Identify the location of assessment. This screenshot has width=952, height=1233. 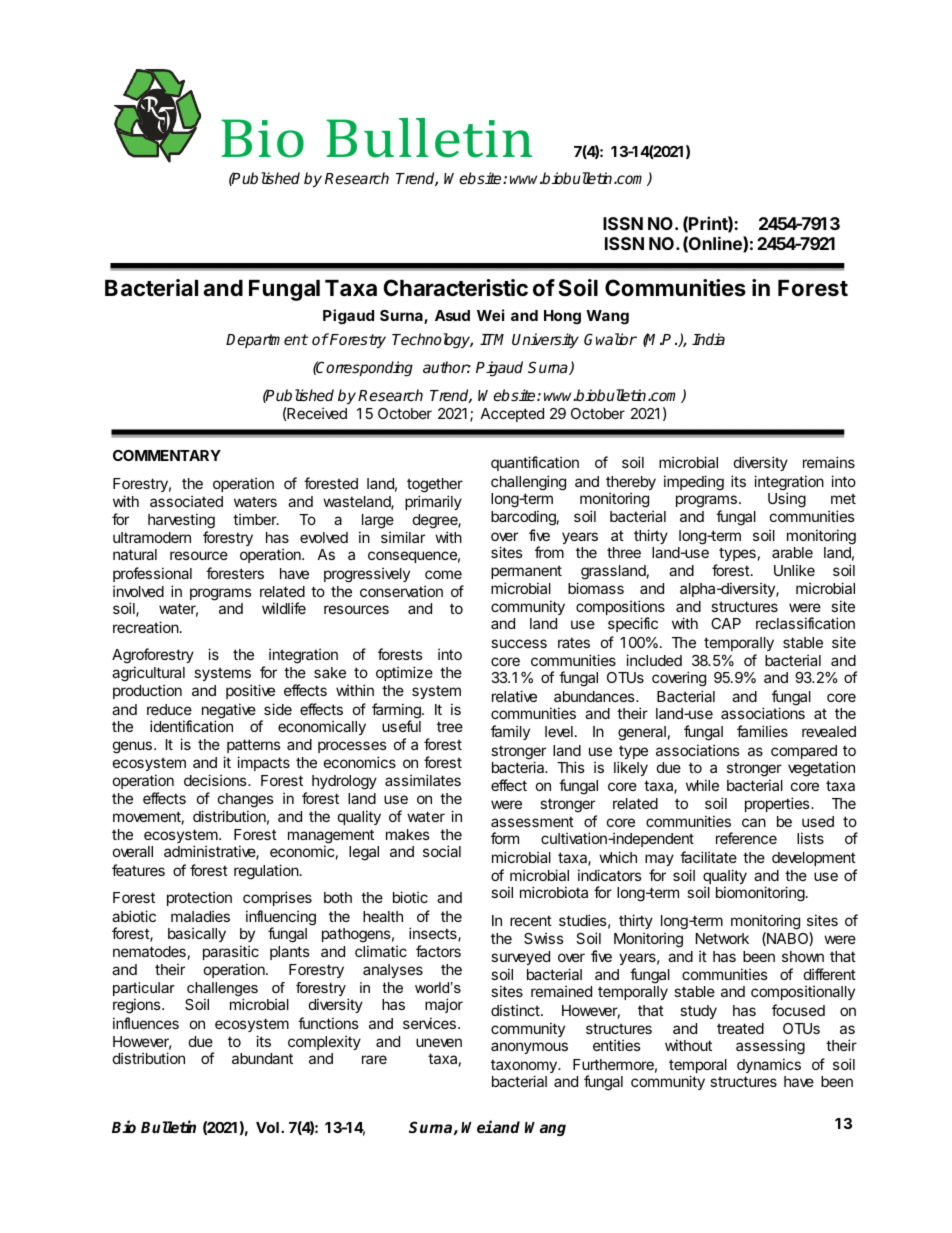
(532, 821).
